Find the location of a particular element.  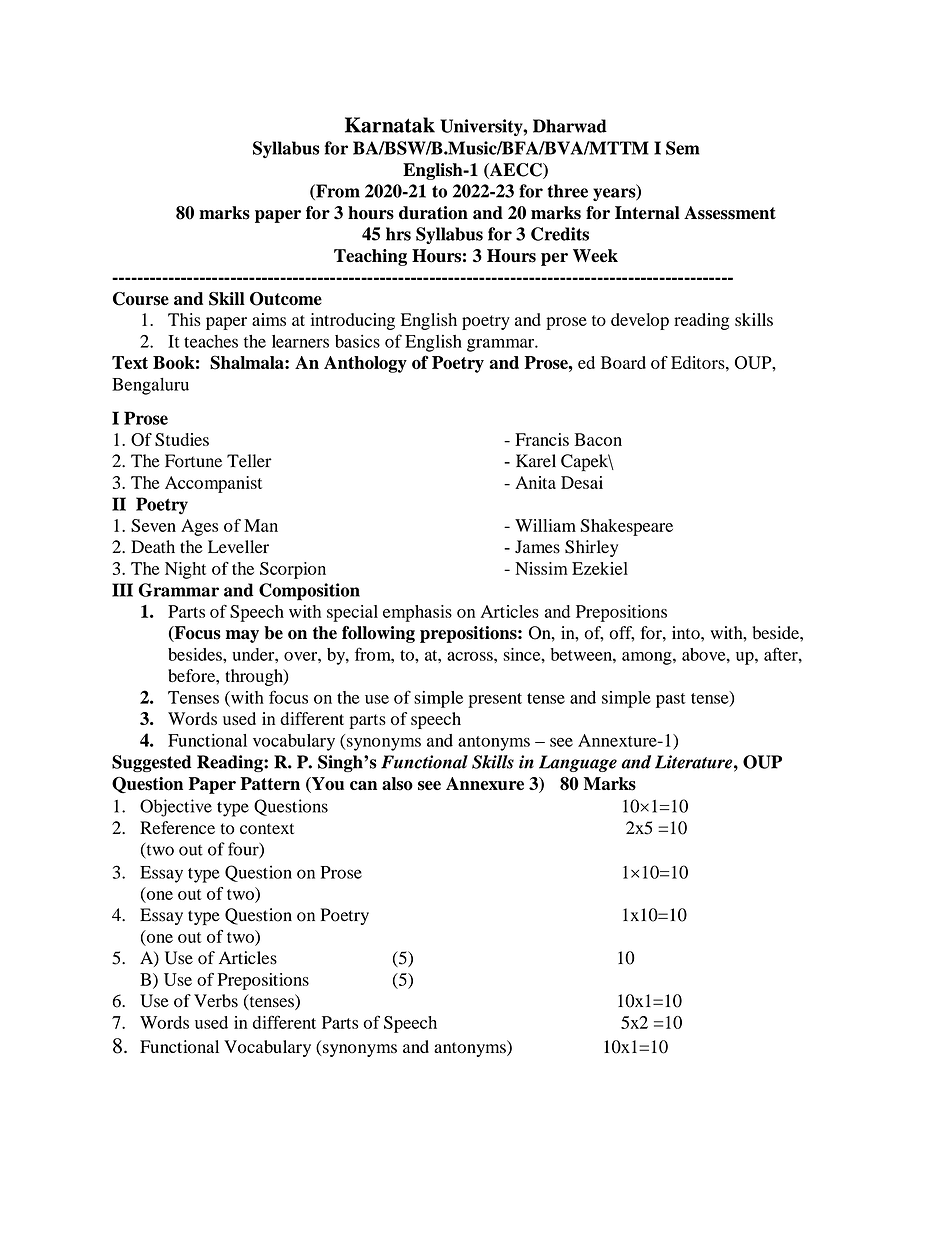

Verbs is located at coordinates (216, 1001).
